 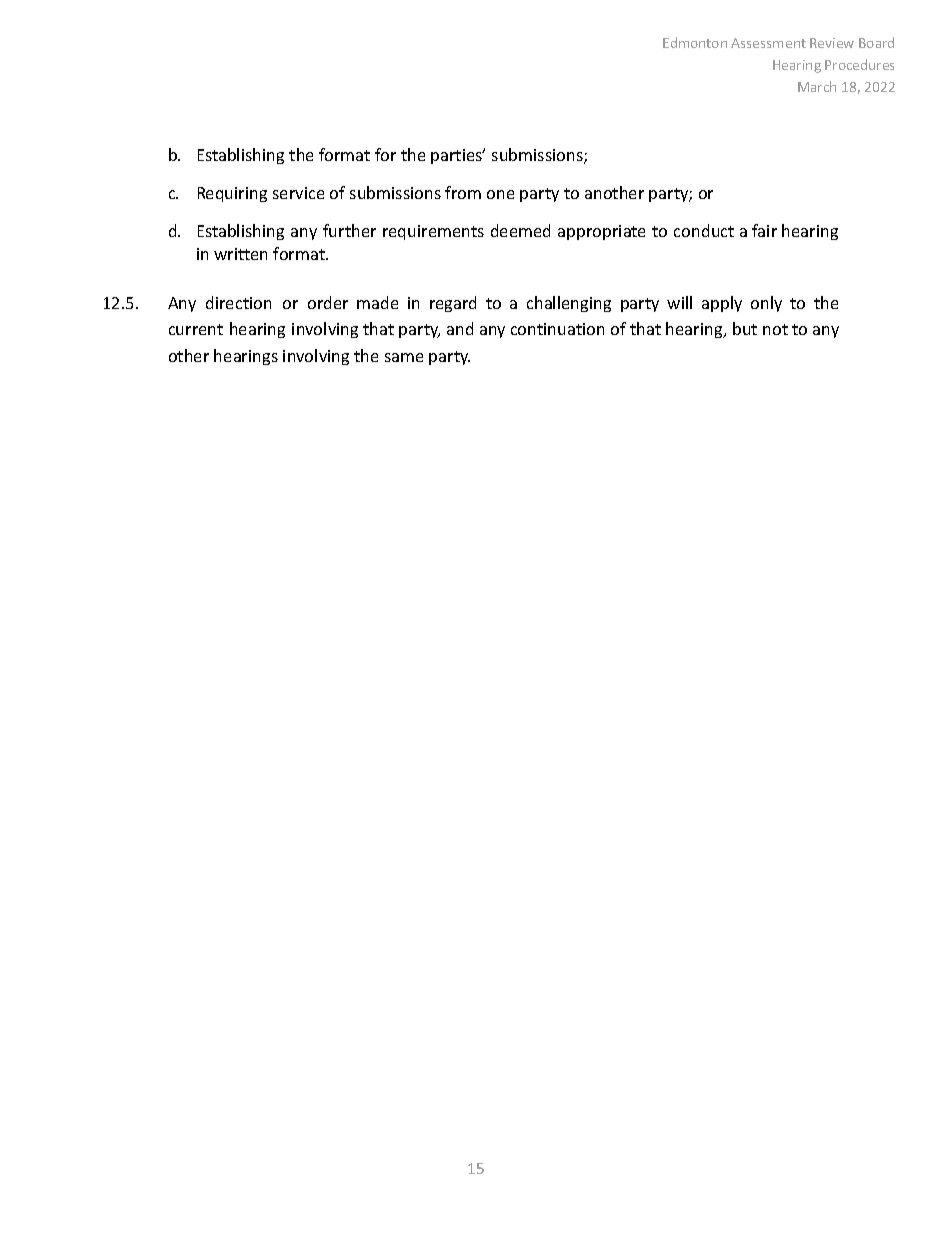 I want to click on Procedures, so click(x=859, y=64).
